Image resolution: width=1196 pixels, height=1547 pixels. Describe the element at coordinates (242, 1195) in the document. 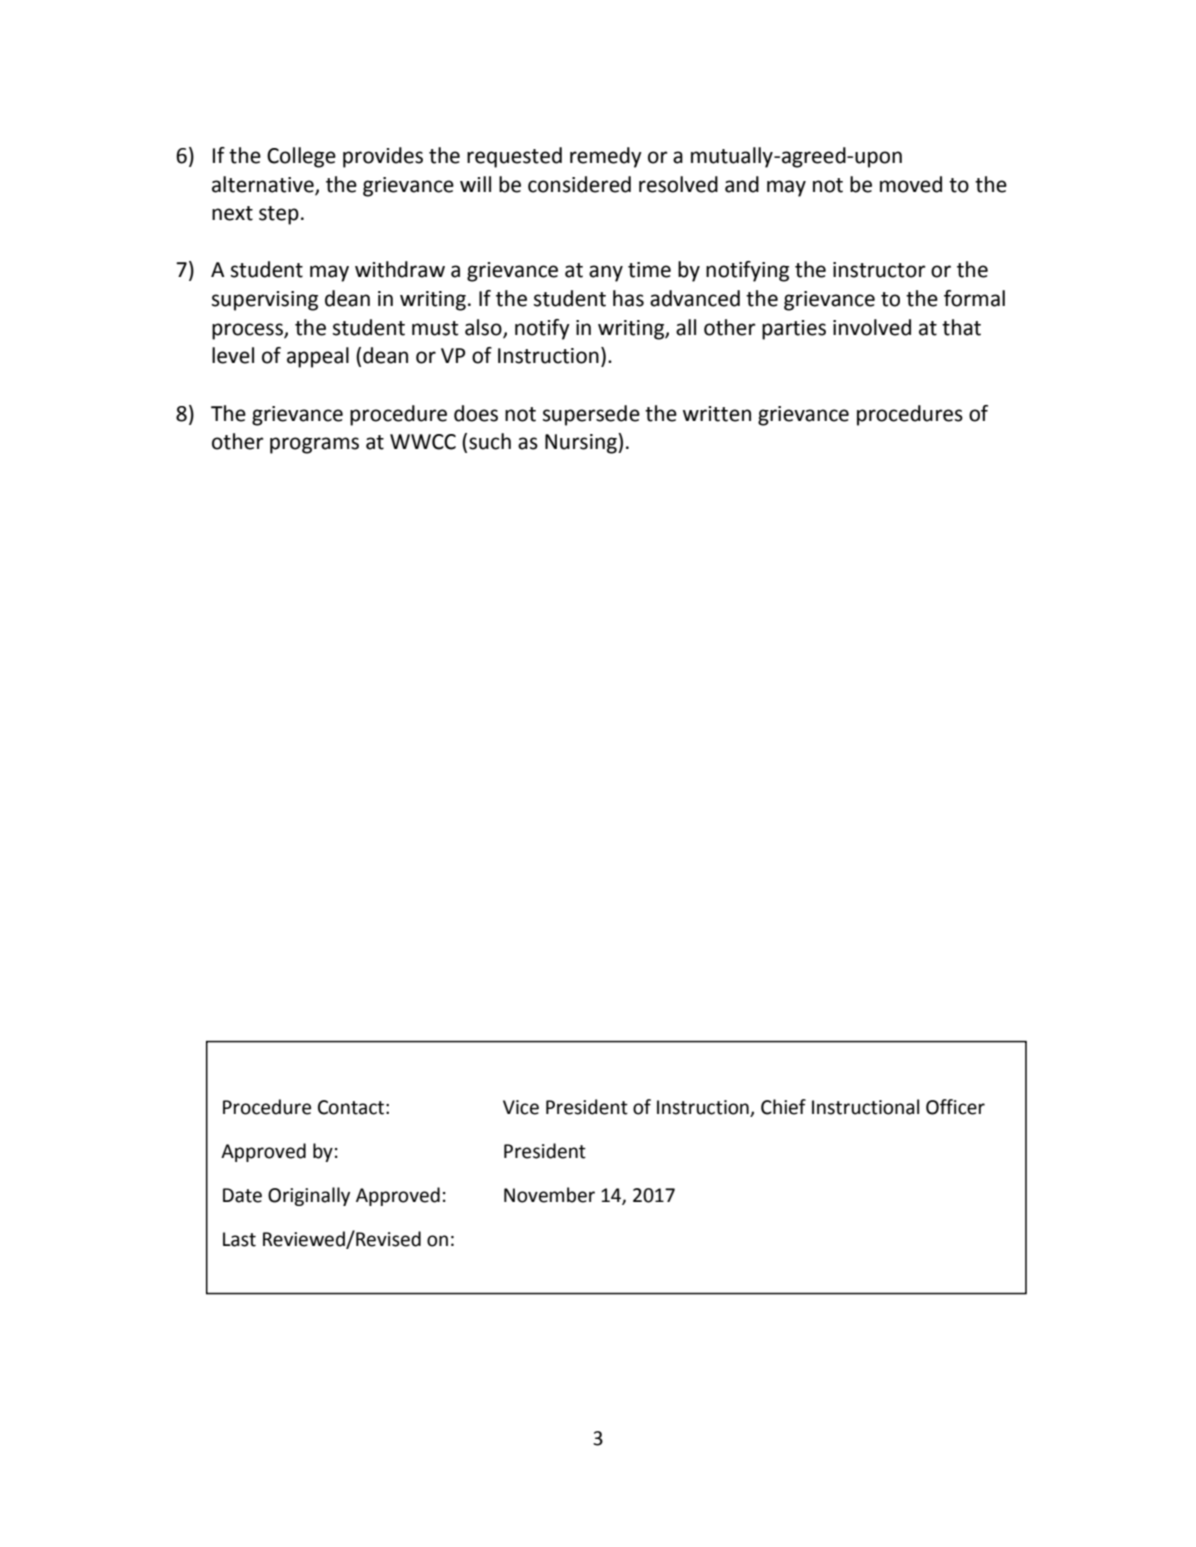

I see `Date` at that location.
